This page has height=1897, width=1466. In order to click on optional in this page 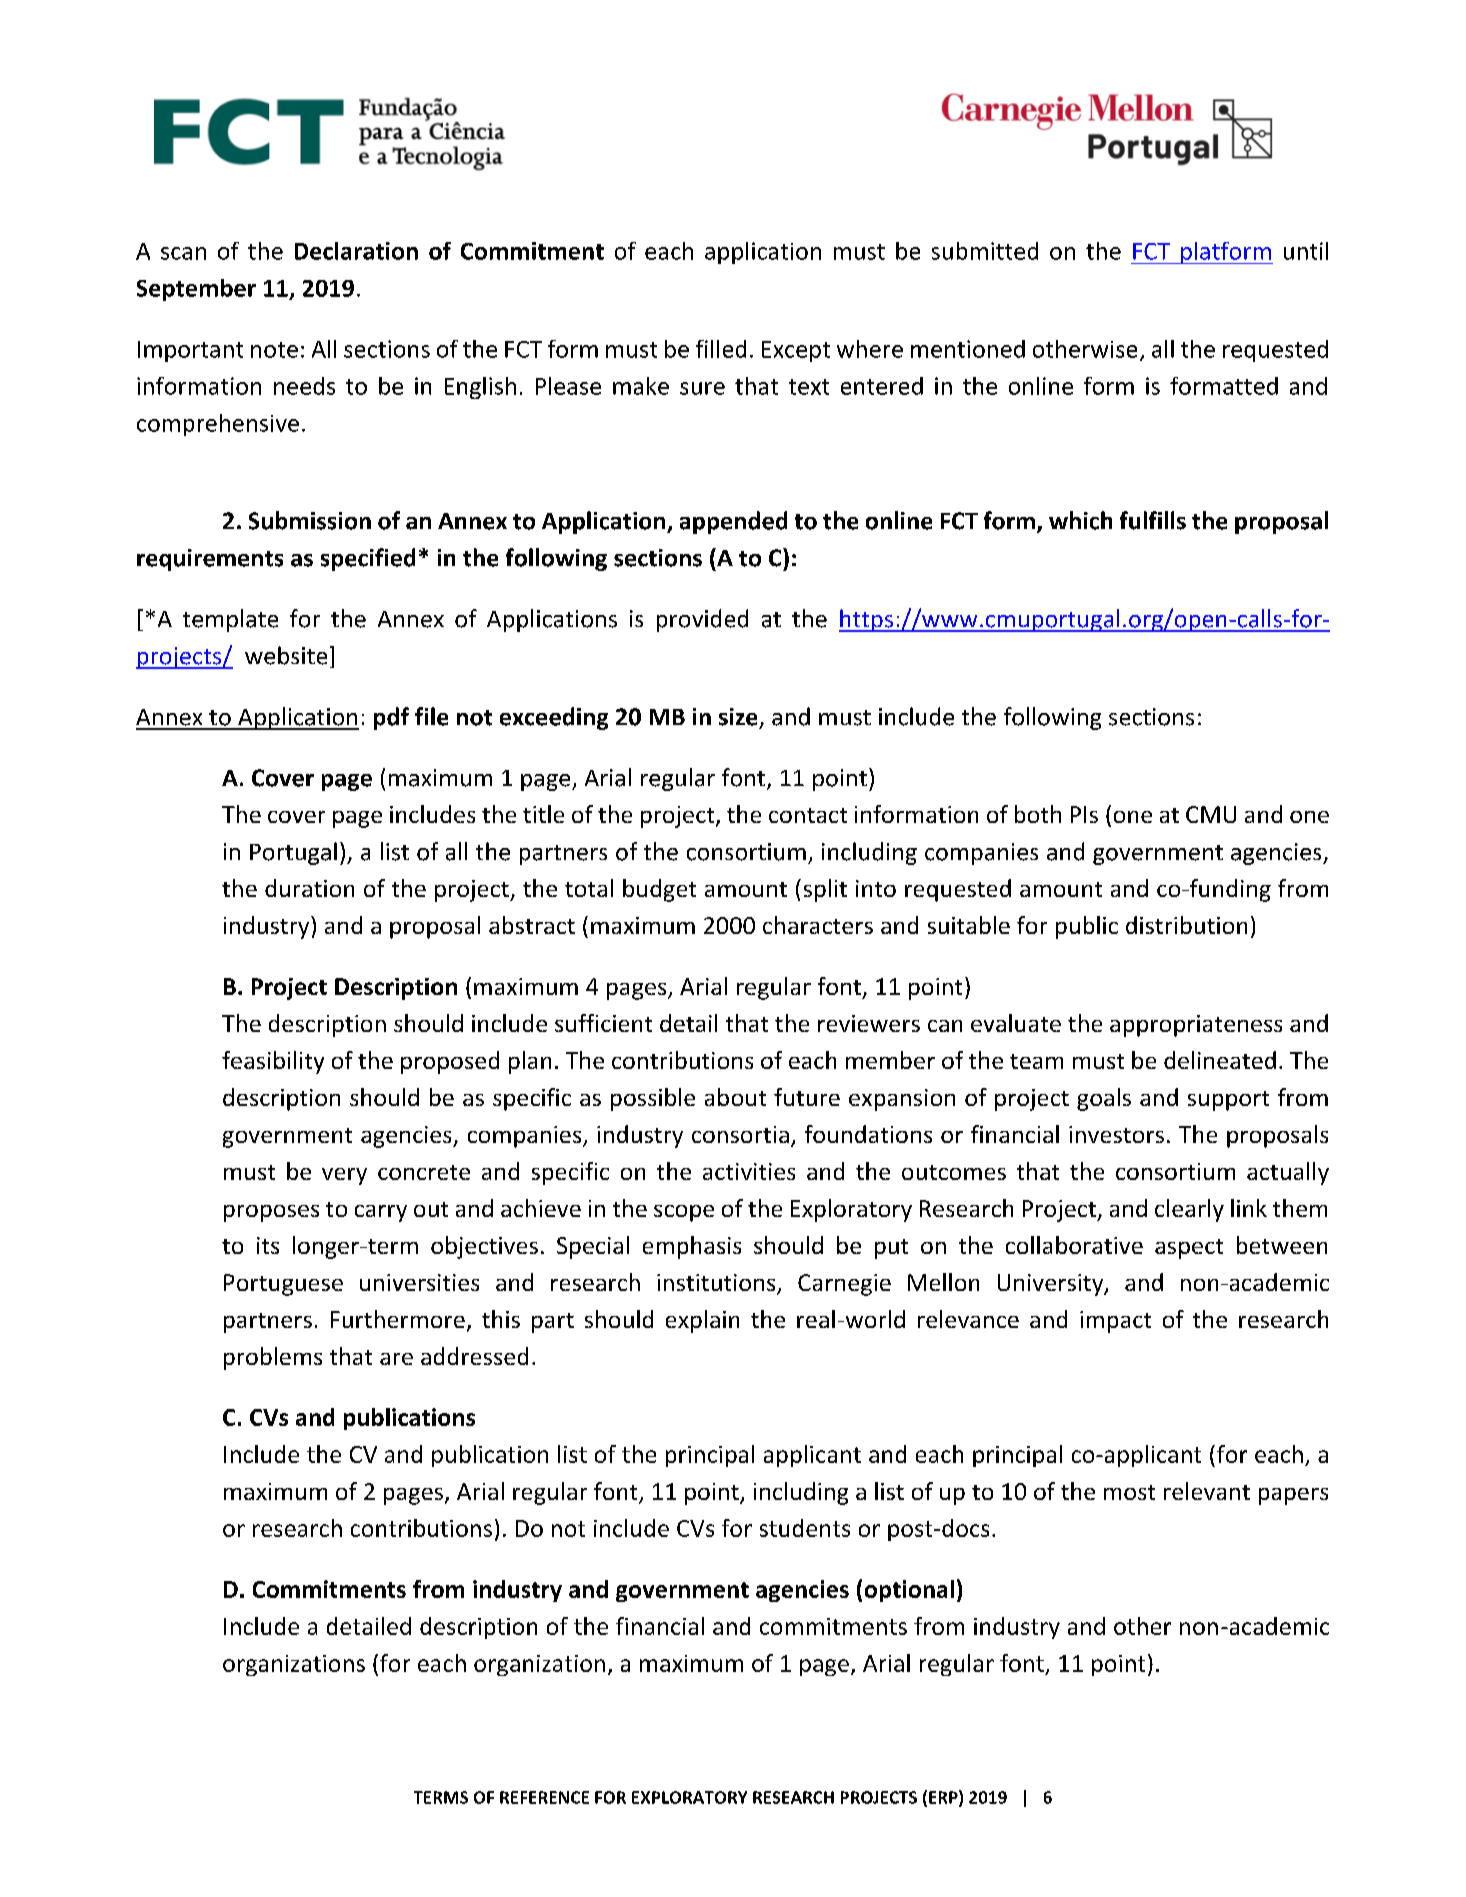, I will do `click(909, 1591)`.
